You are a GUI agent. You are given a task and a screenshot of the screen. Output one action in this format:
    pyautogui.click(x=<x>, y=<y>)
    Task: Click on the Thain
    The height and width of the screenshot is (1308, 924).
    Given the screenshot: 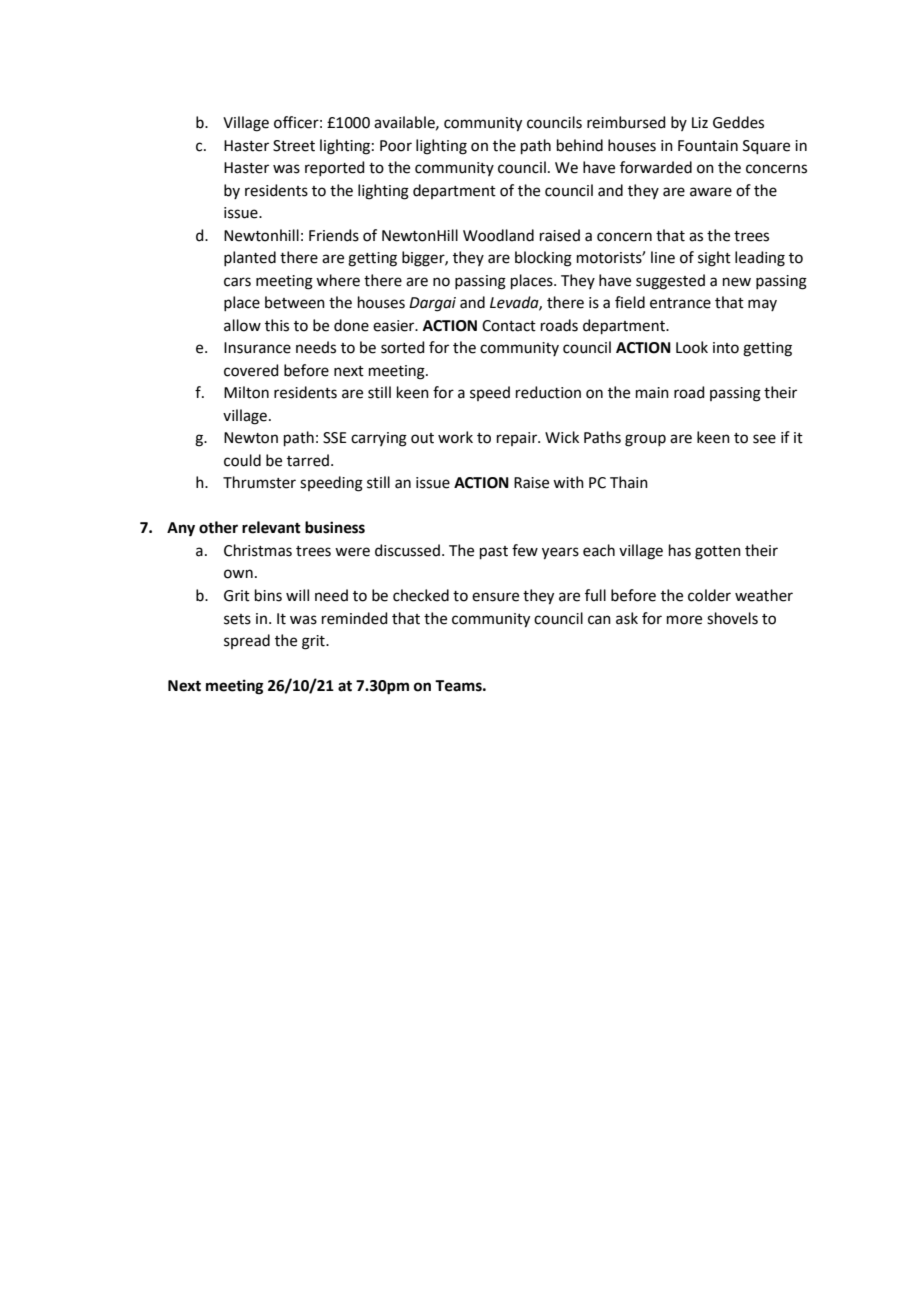 What is the action you would take?
    pyautogui.click(x=629, y=482)
